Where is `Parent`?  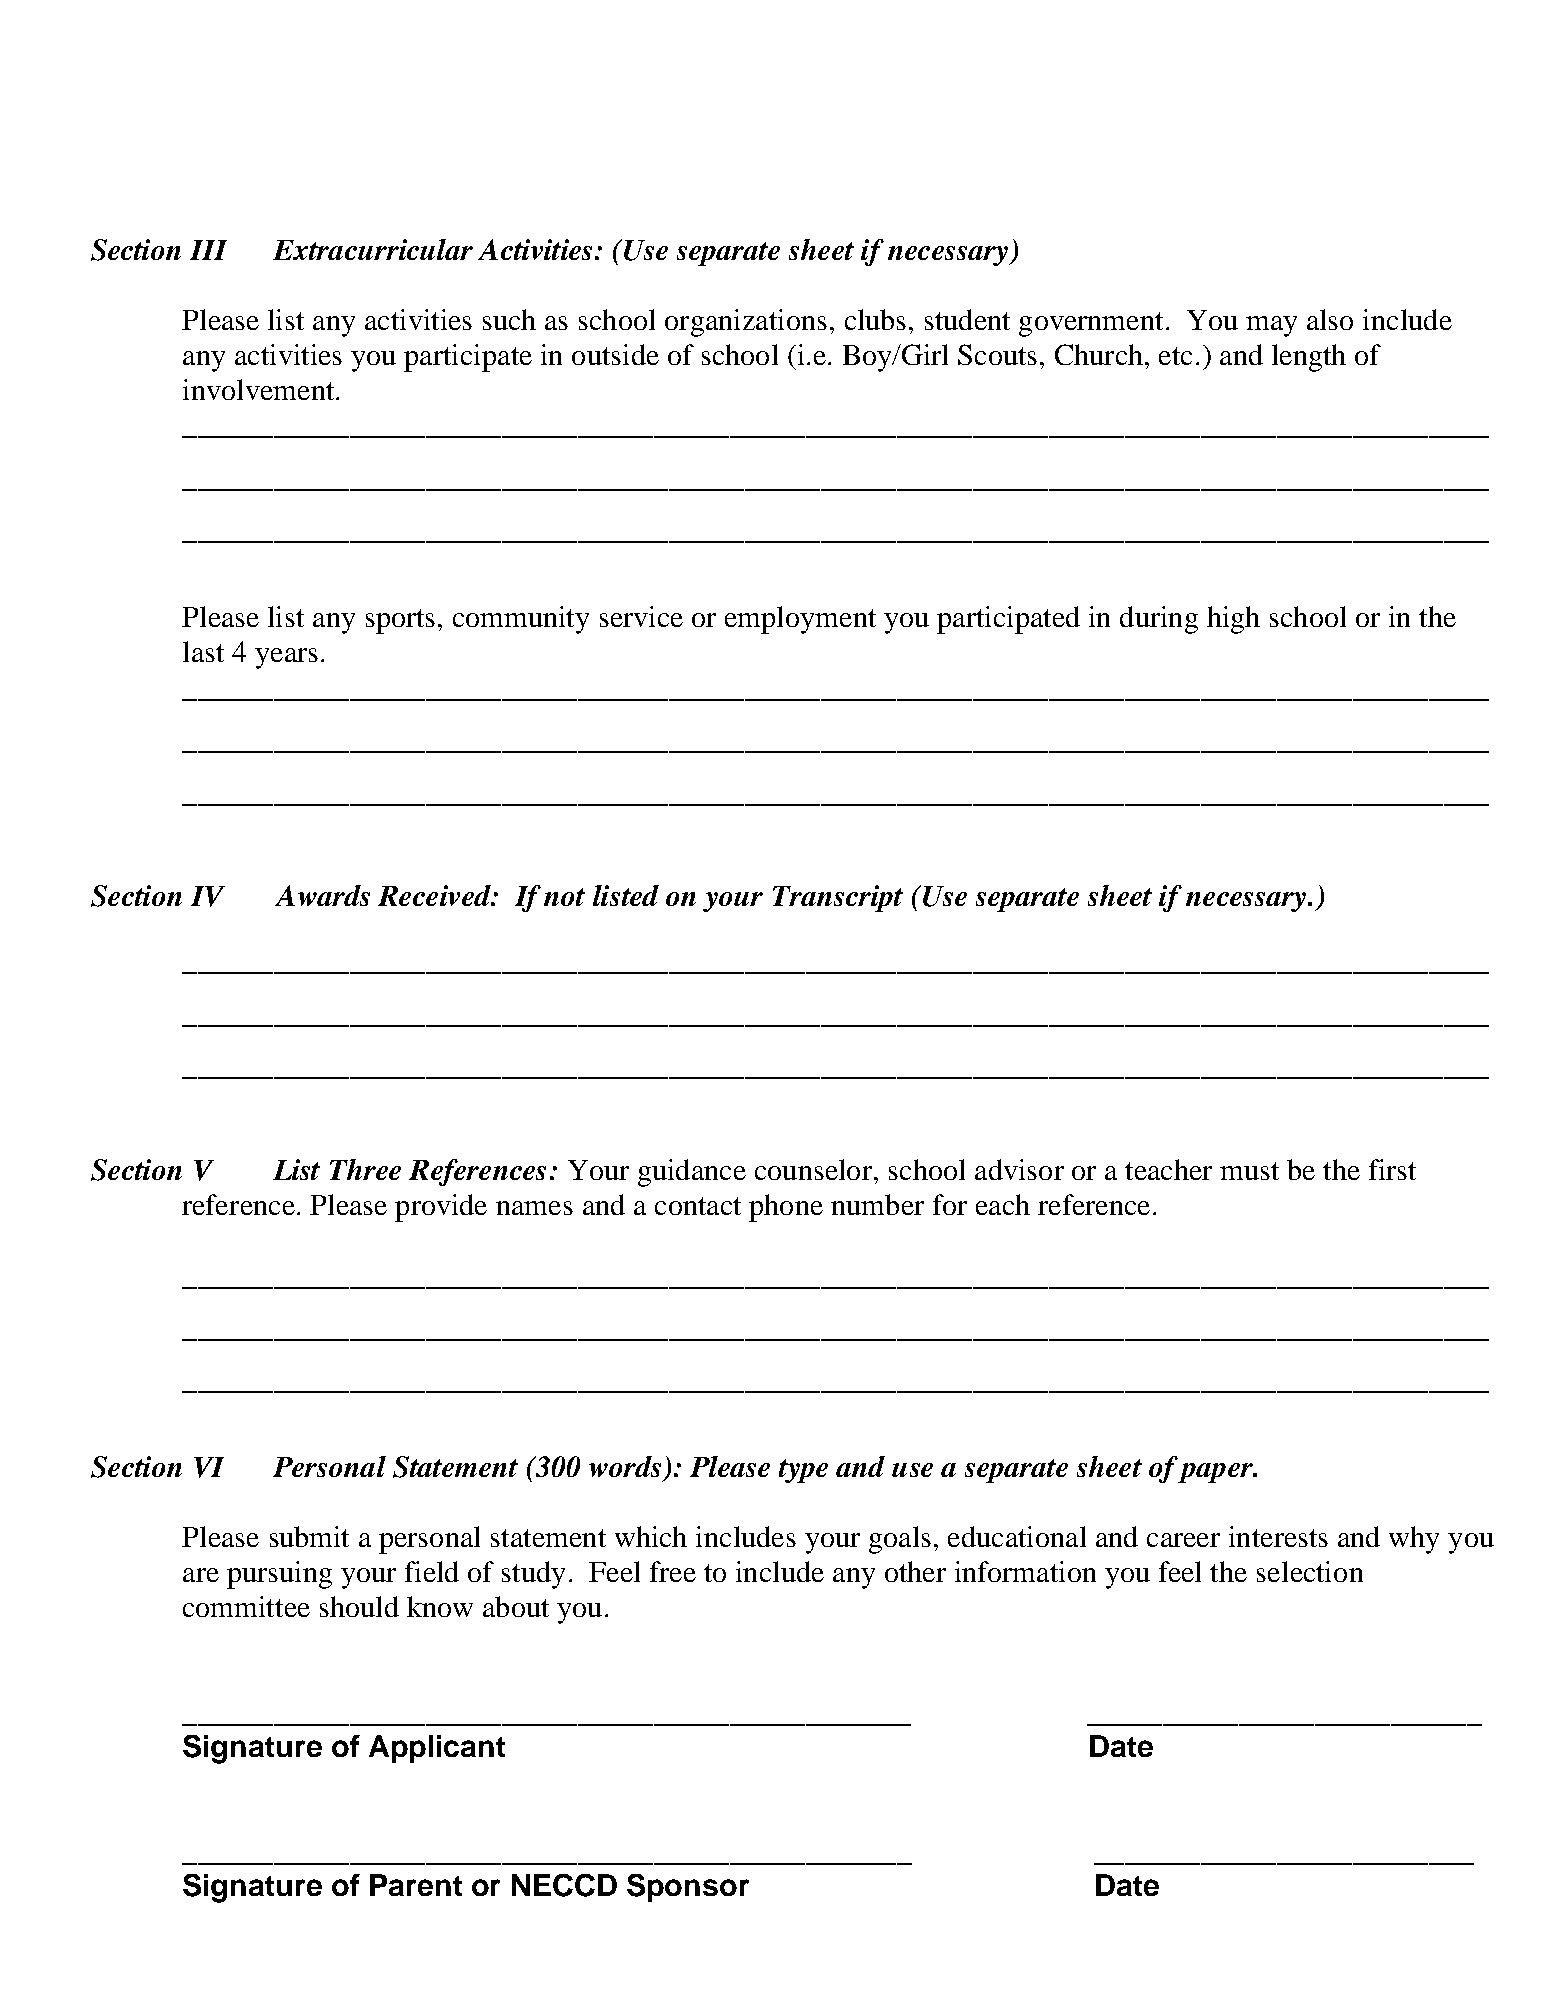
Parent is located at coordinates (416, 1885).
